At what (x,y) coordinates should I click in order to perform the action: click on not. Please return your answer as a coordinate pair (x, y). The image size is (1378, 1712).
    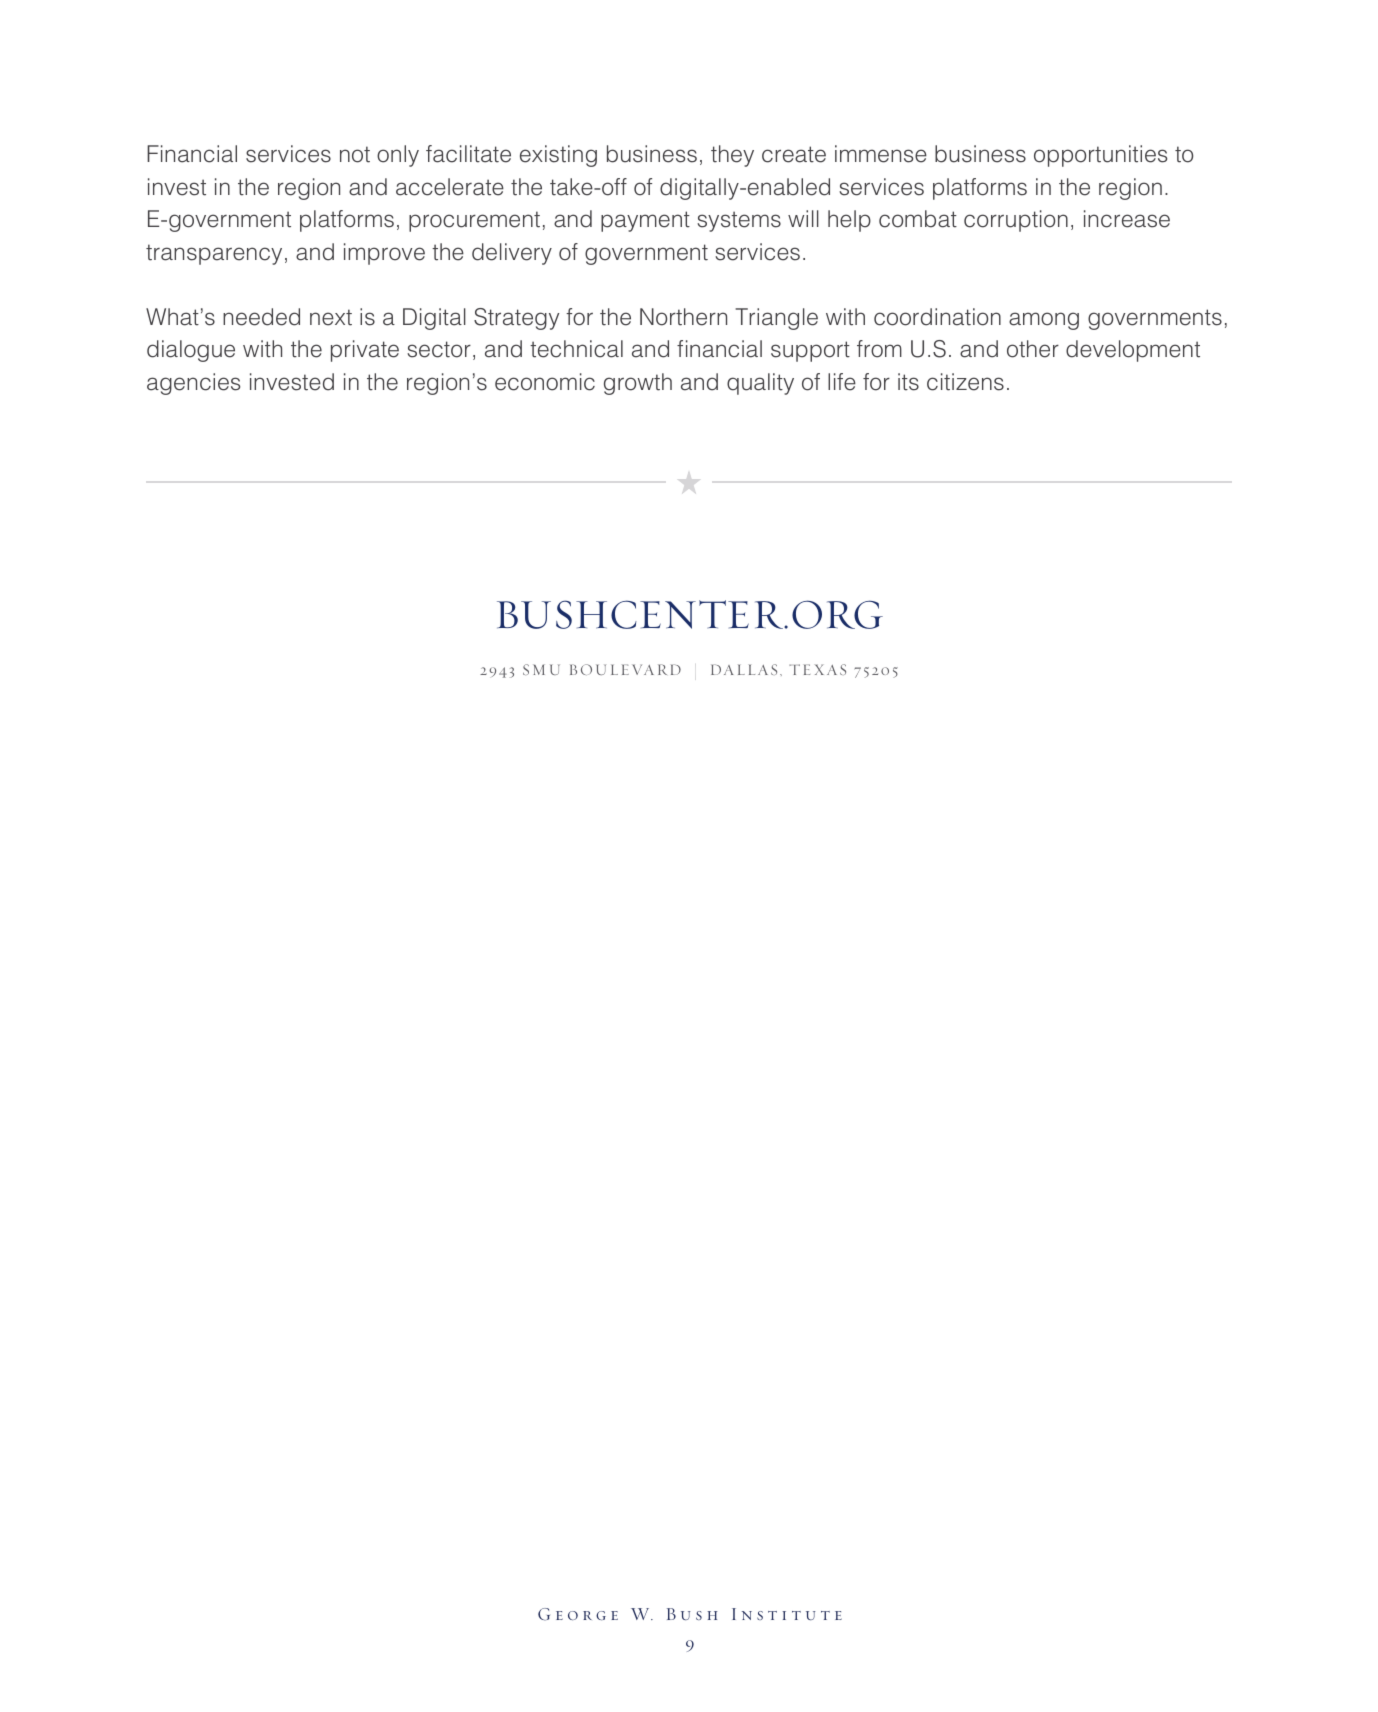
    Looking at the image, I should click on (355, 154).
